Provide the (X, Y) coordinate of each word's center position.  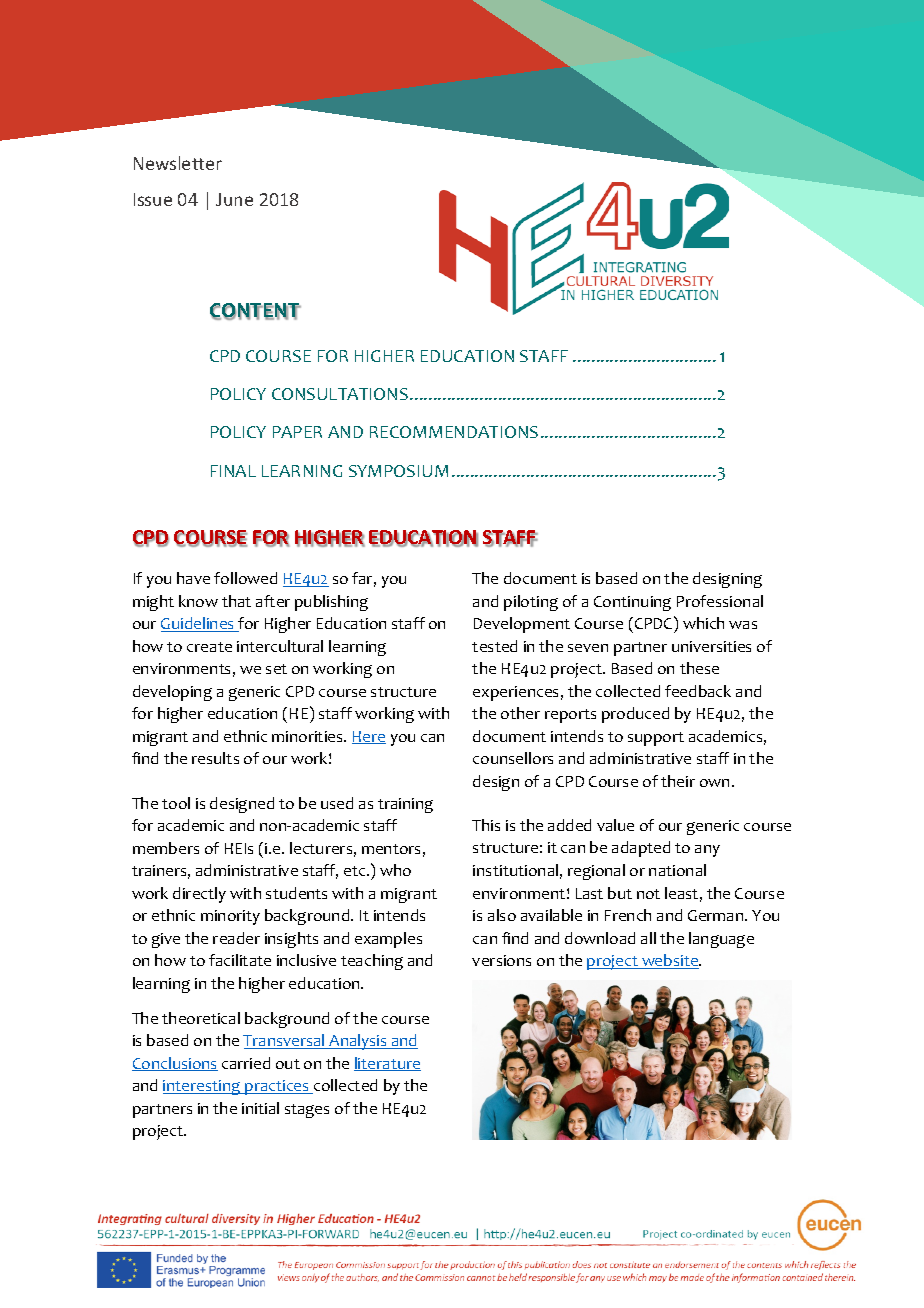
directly (199, 895)
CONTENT (255, 311)
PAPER (297, 432)
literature (387, 1064)
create (209, 647)
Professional (720, 601)
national (677, 870)
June (234, 199)
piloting (531, 603)
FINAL (233, 471)
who (395, 870)
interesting (203, 1087)
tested (494, 646)
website (670, 961)
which (703, 623)
